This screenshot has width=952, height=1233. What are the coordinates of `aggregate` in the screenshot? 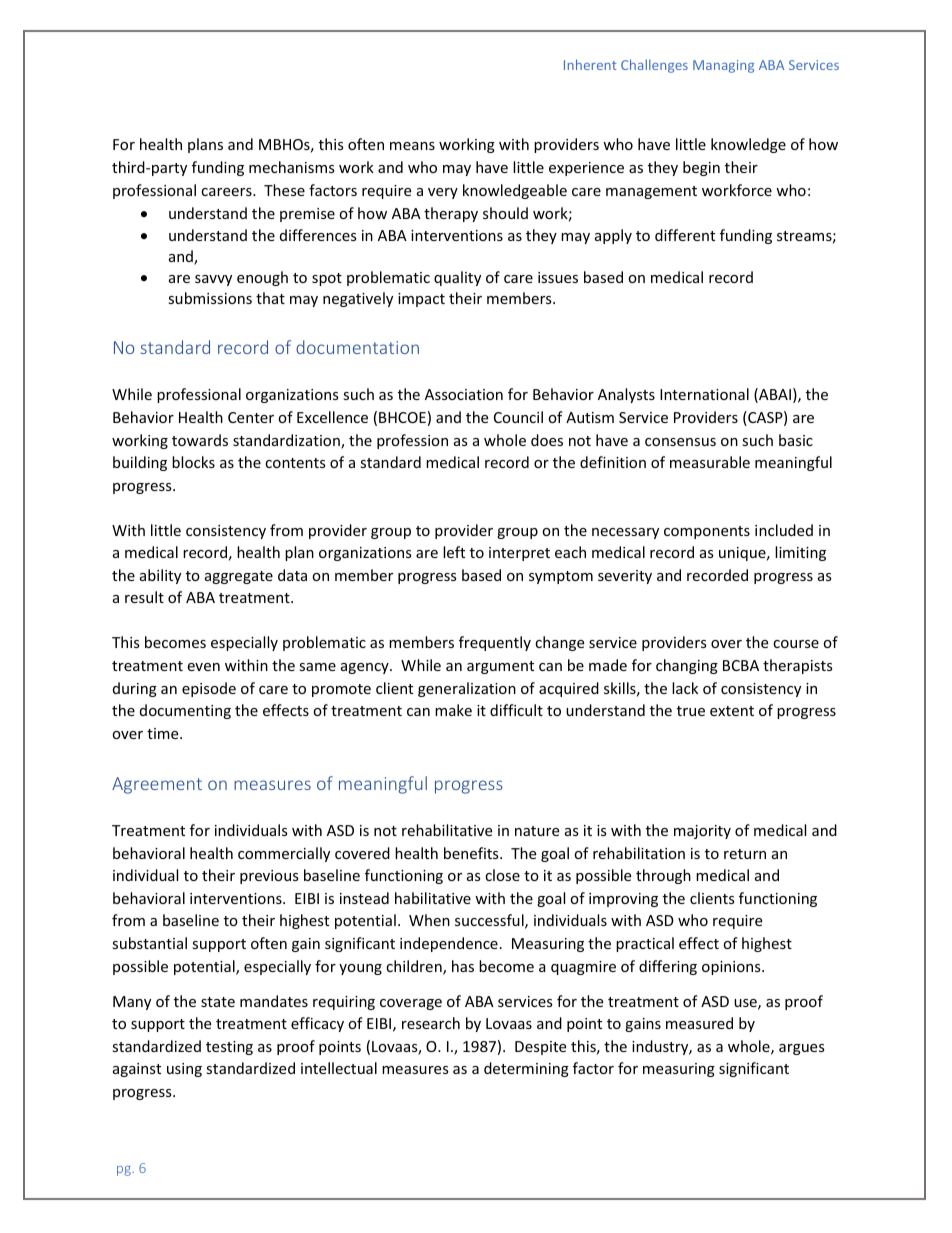 It's located at (239, 577).
